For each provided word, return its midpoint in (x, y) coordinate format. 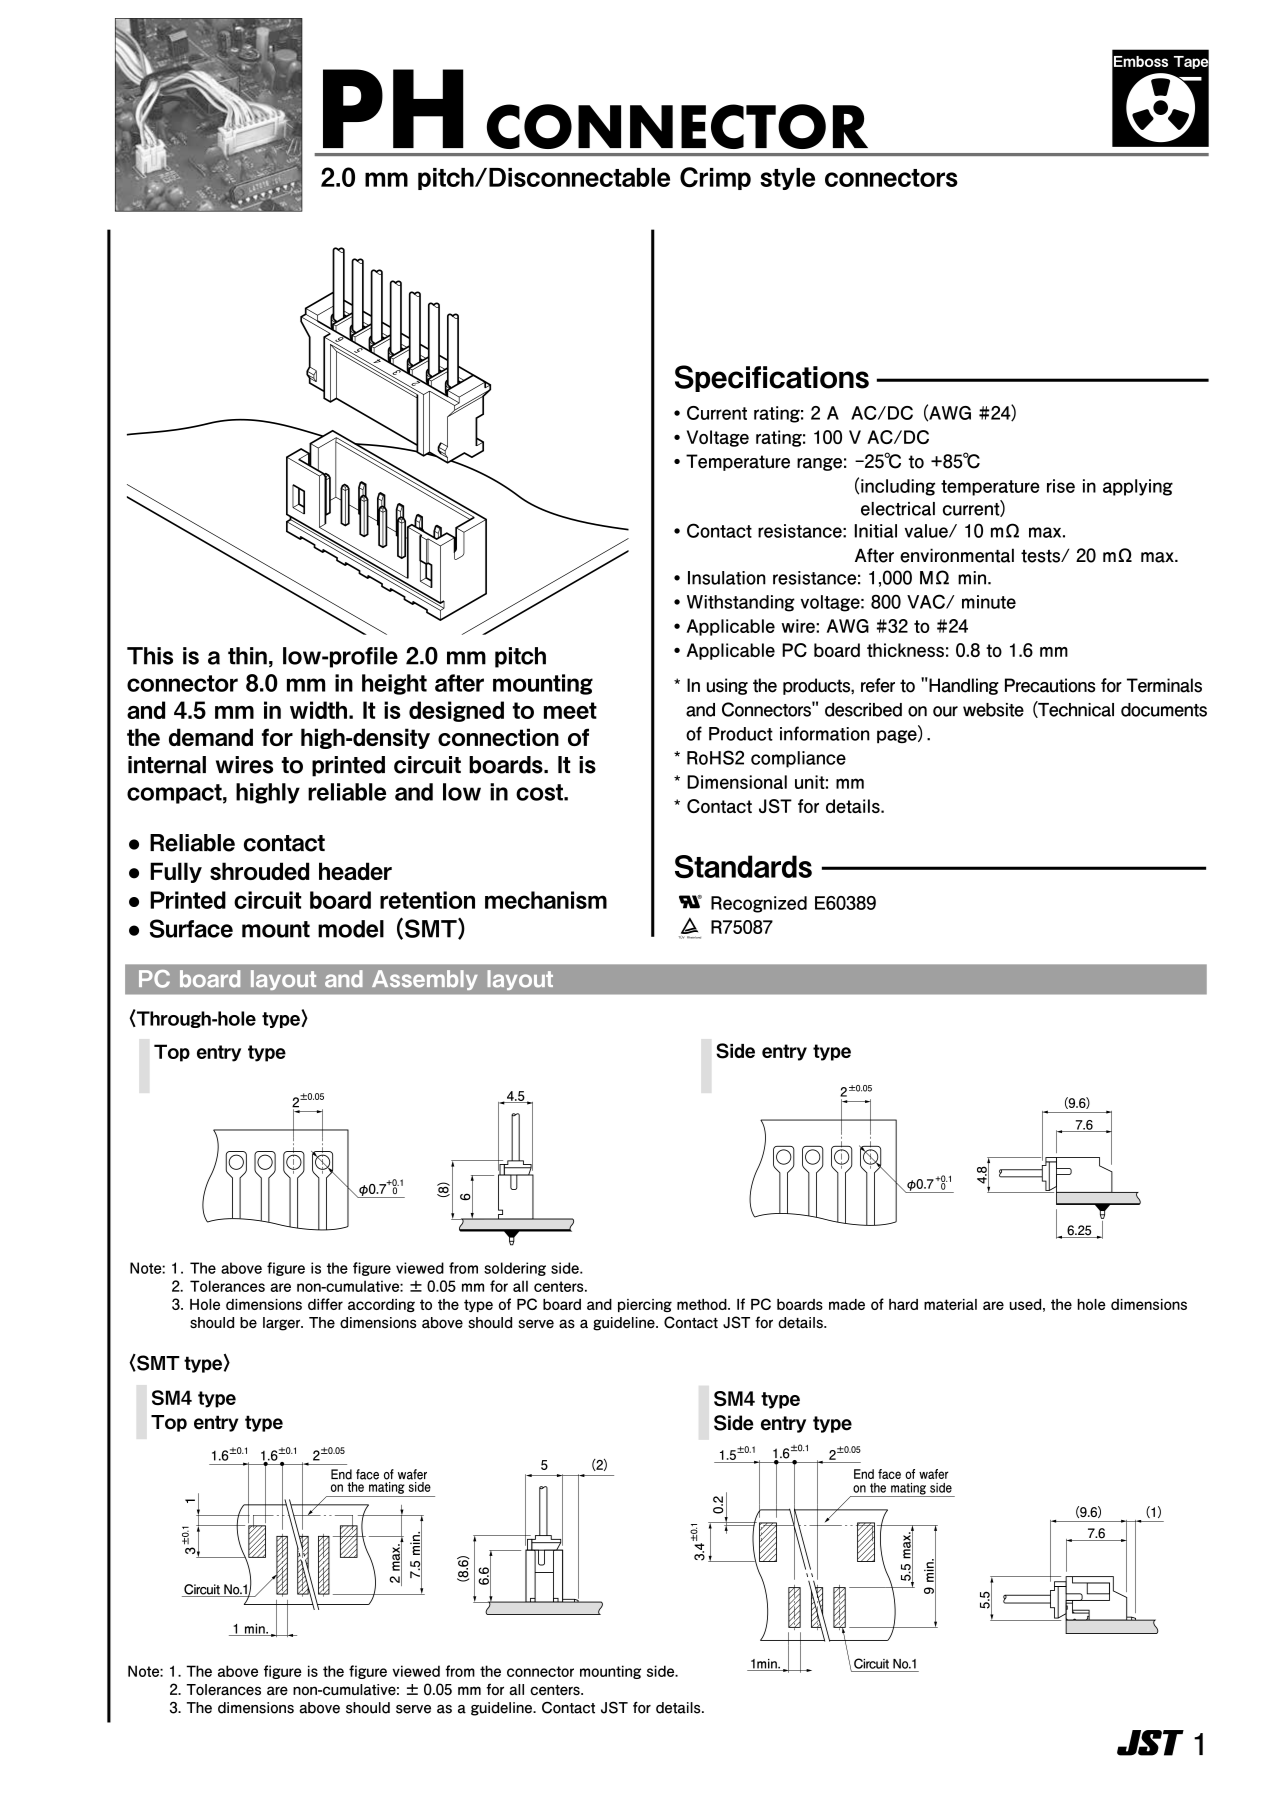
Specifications (772, 378)
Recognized (759, 904)
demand (211, 737)
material (950, 1304)
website (993, 710)
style (787, 179)
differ (325, 1304)
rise (1061, 486)
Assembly (425, 980)
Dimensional (737, 782)
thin (247, 656)
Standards (743, 867)
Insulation (727, 578)
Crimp (715, 178)
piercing (645, 1305)
